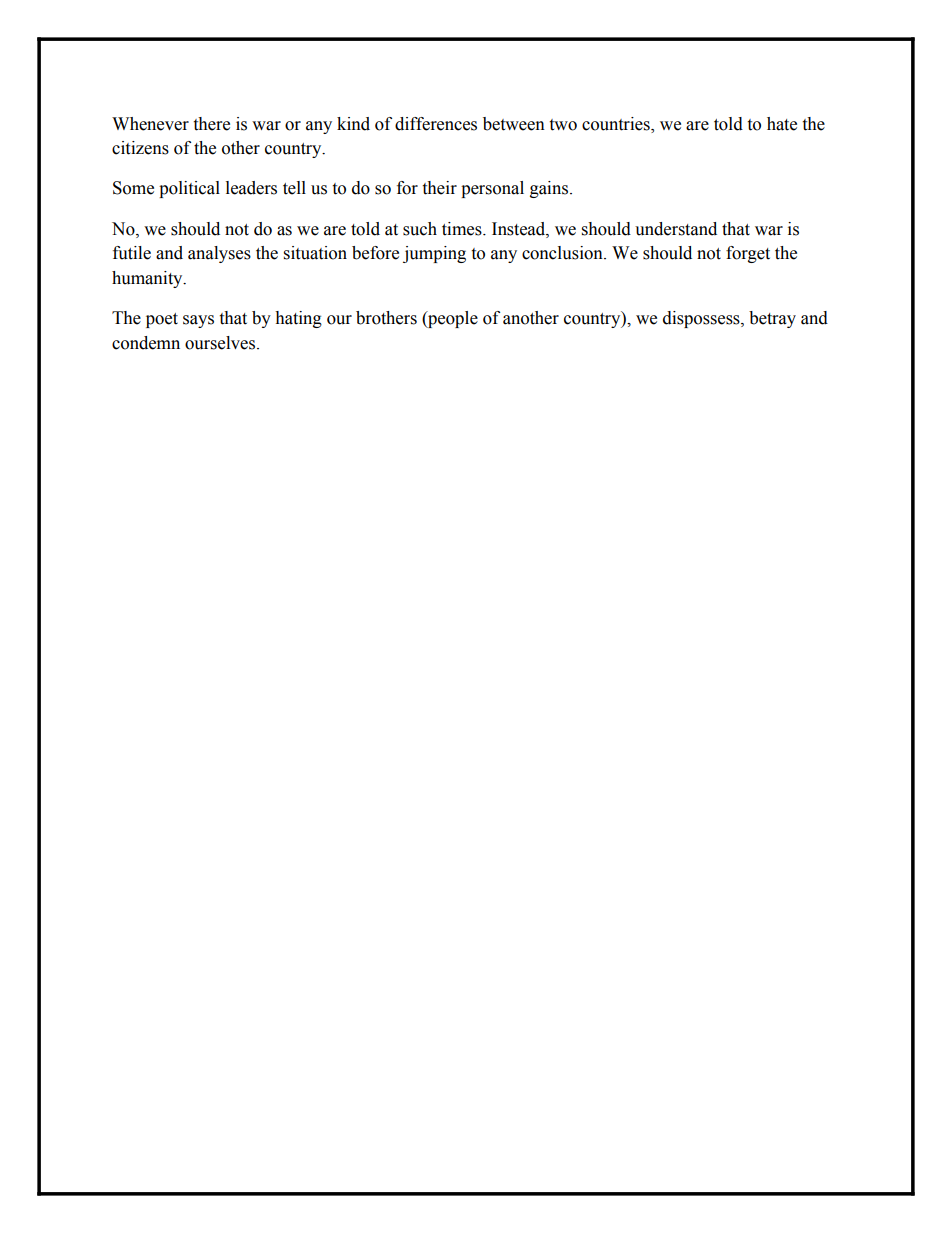 Image resolution: width=952 pixels, height=1233 pixels. I want to click on forget, so click(748, 254).
